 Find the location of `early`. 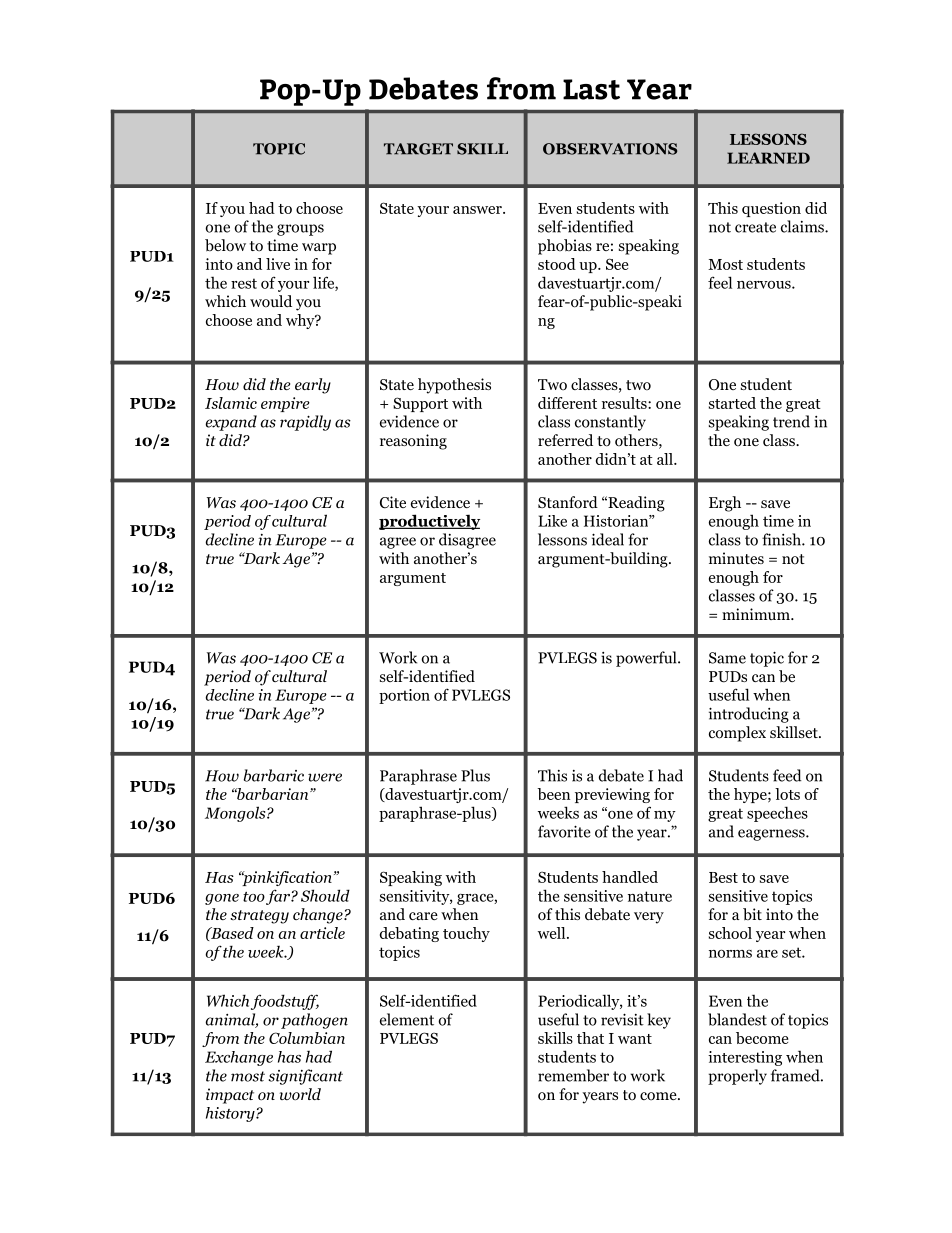

early is located at coordinates (313, 386).
